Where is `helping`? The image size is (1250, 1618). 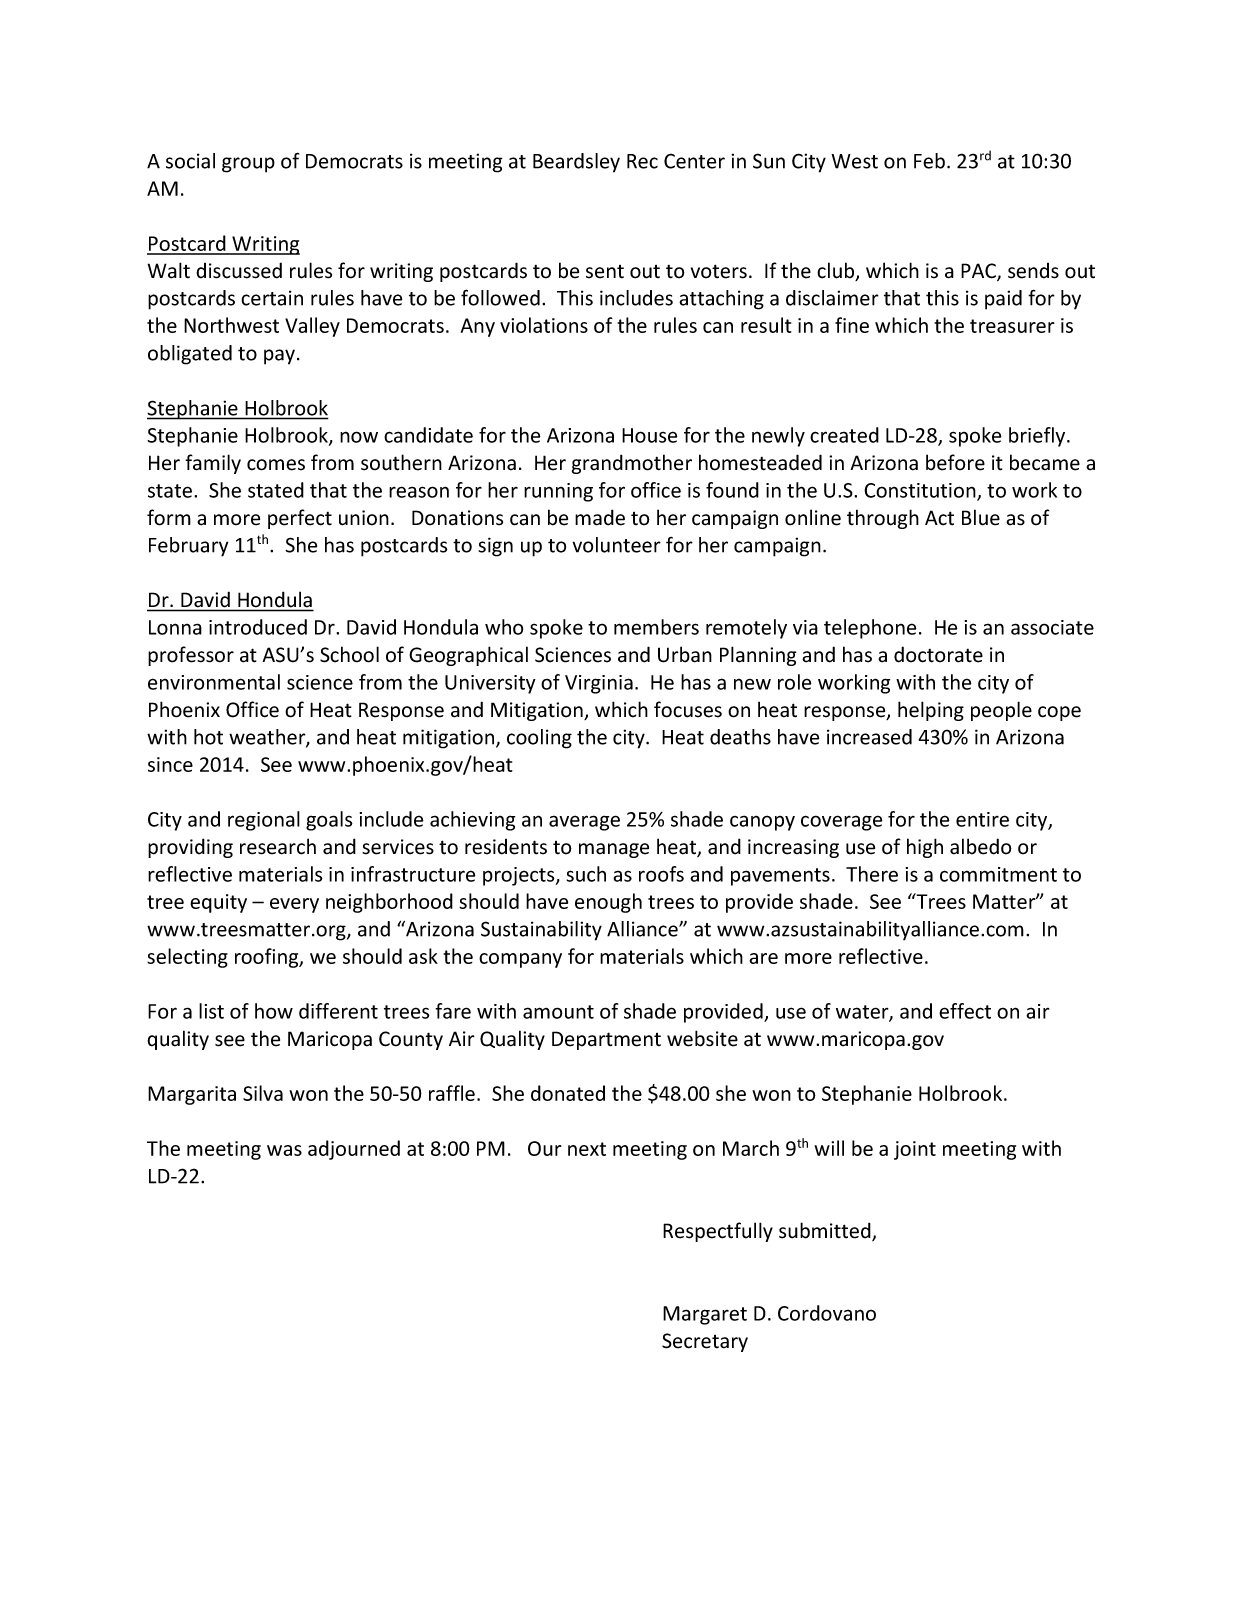 helping is located at coordinates (931, 711).
